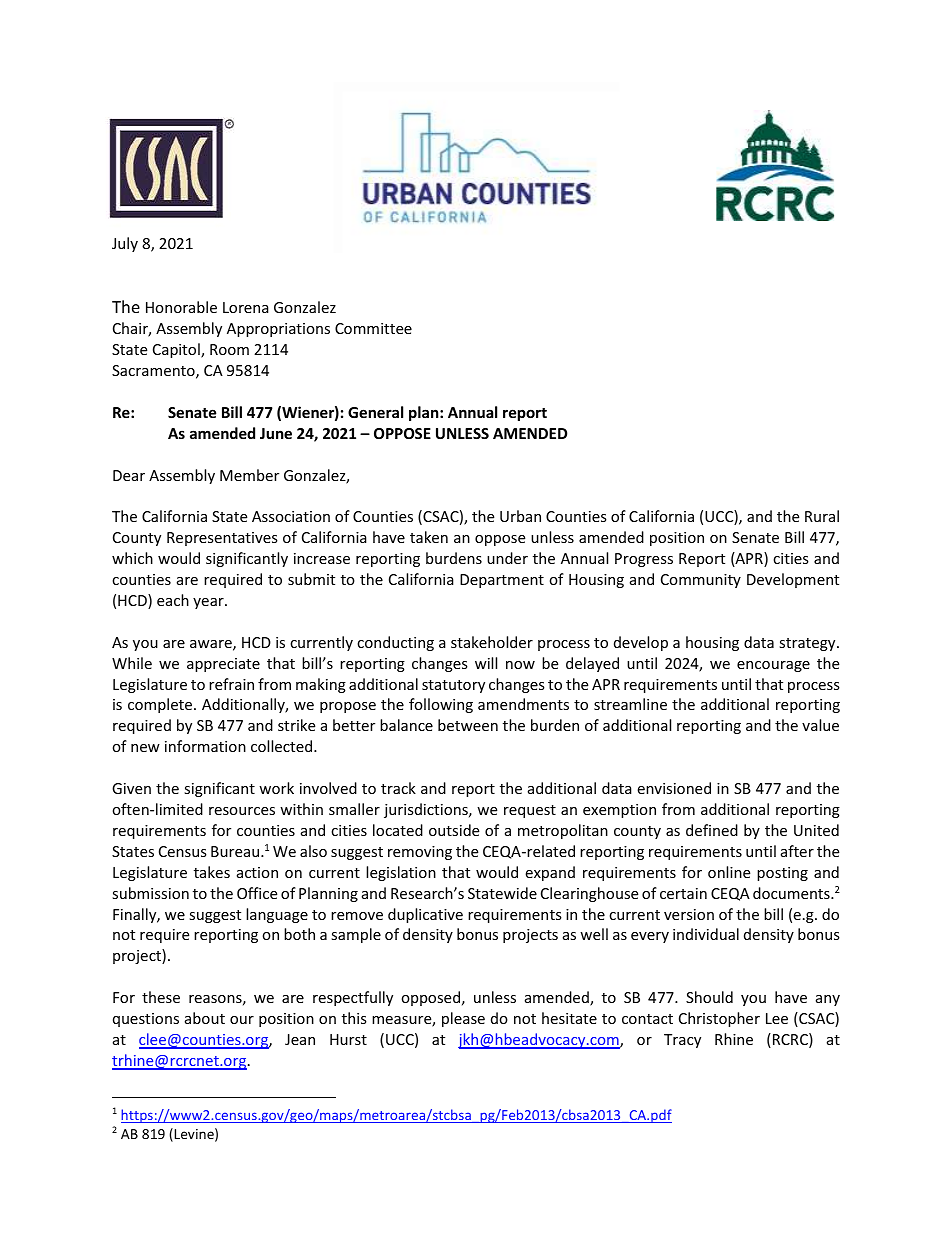 Image resolution: width=952 pixels, height=1233 pixels. I want to click on encourage, so click(773, 666).
